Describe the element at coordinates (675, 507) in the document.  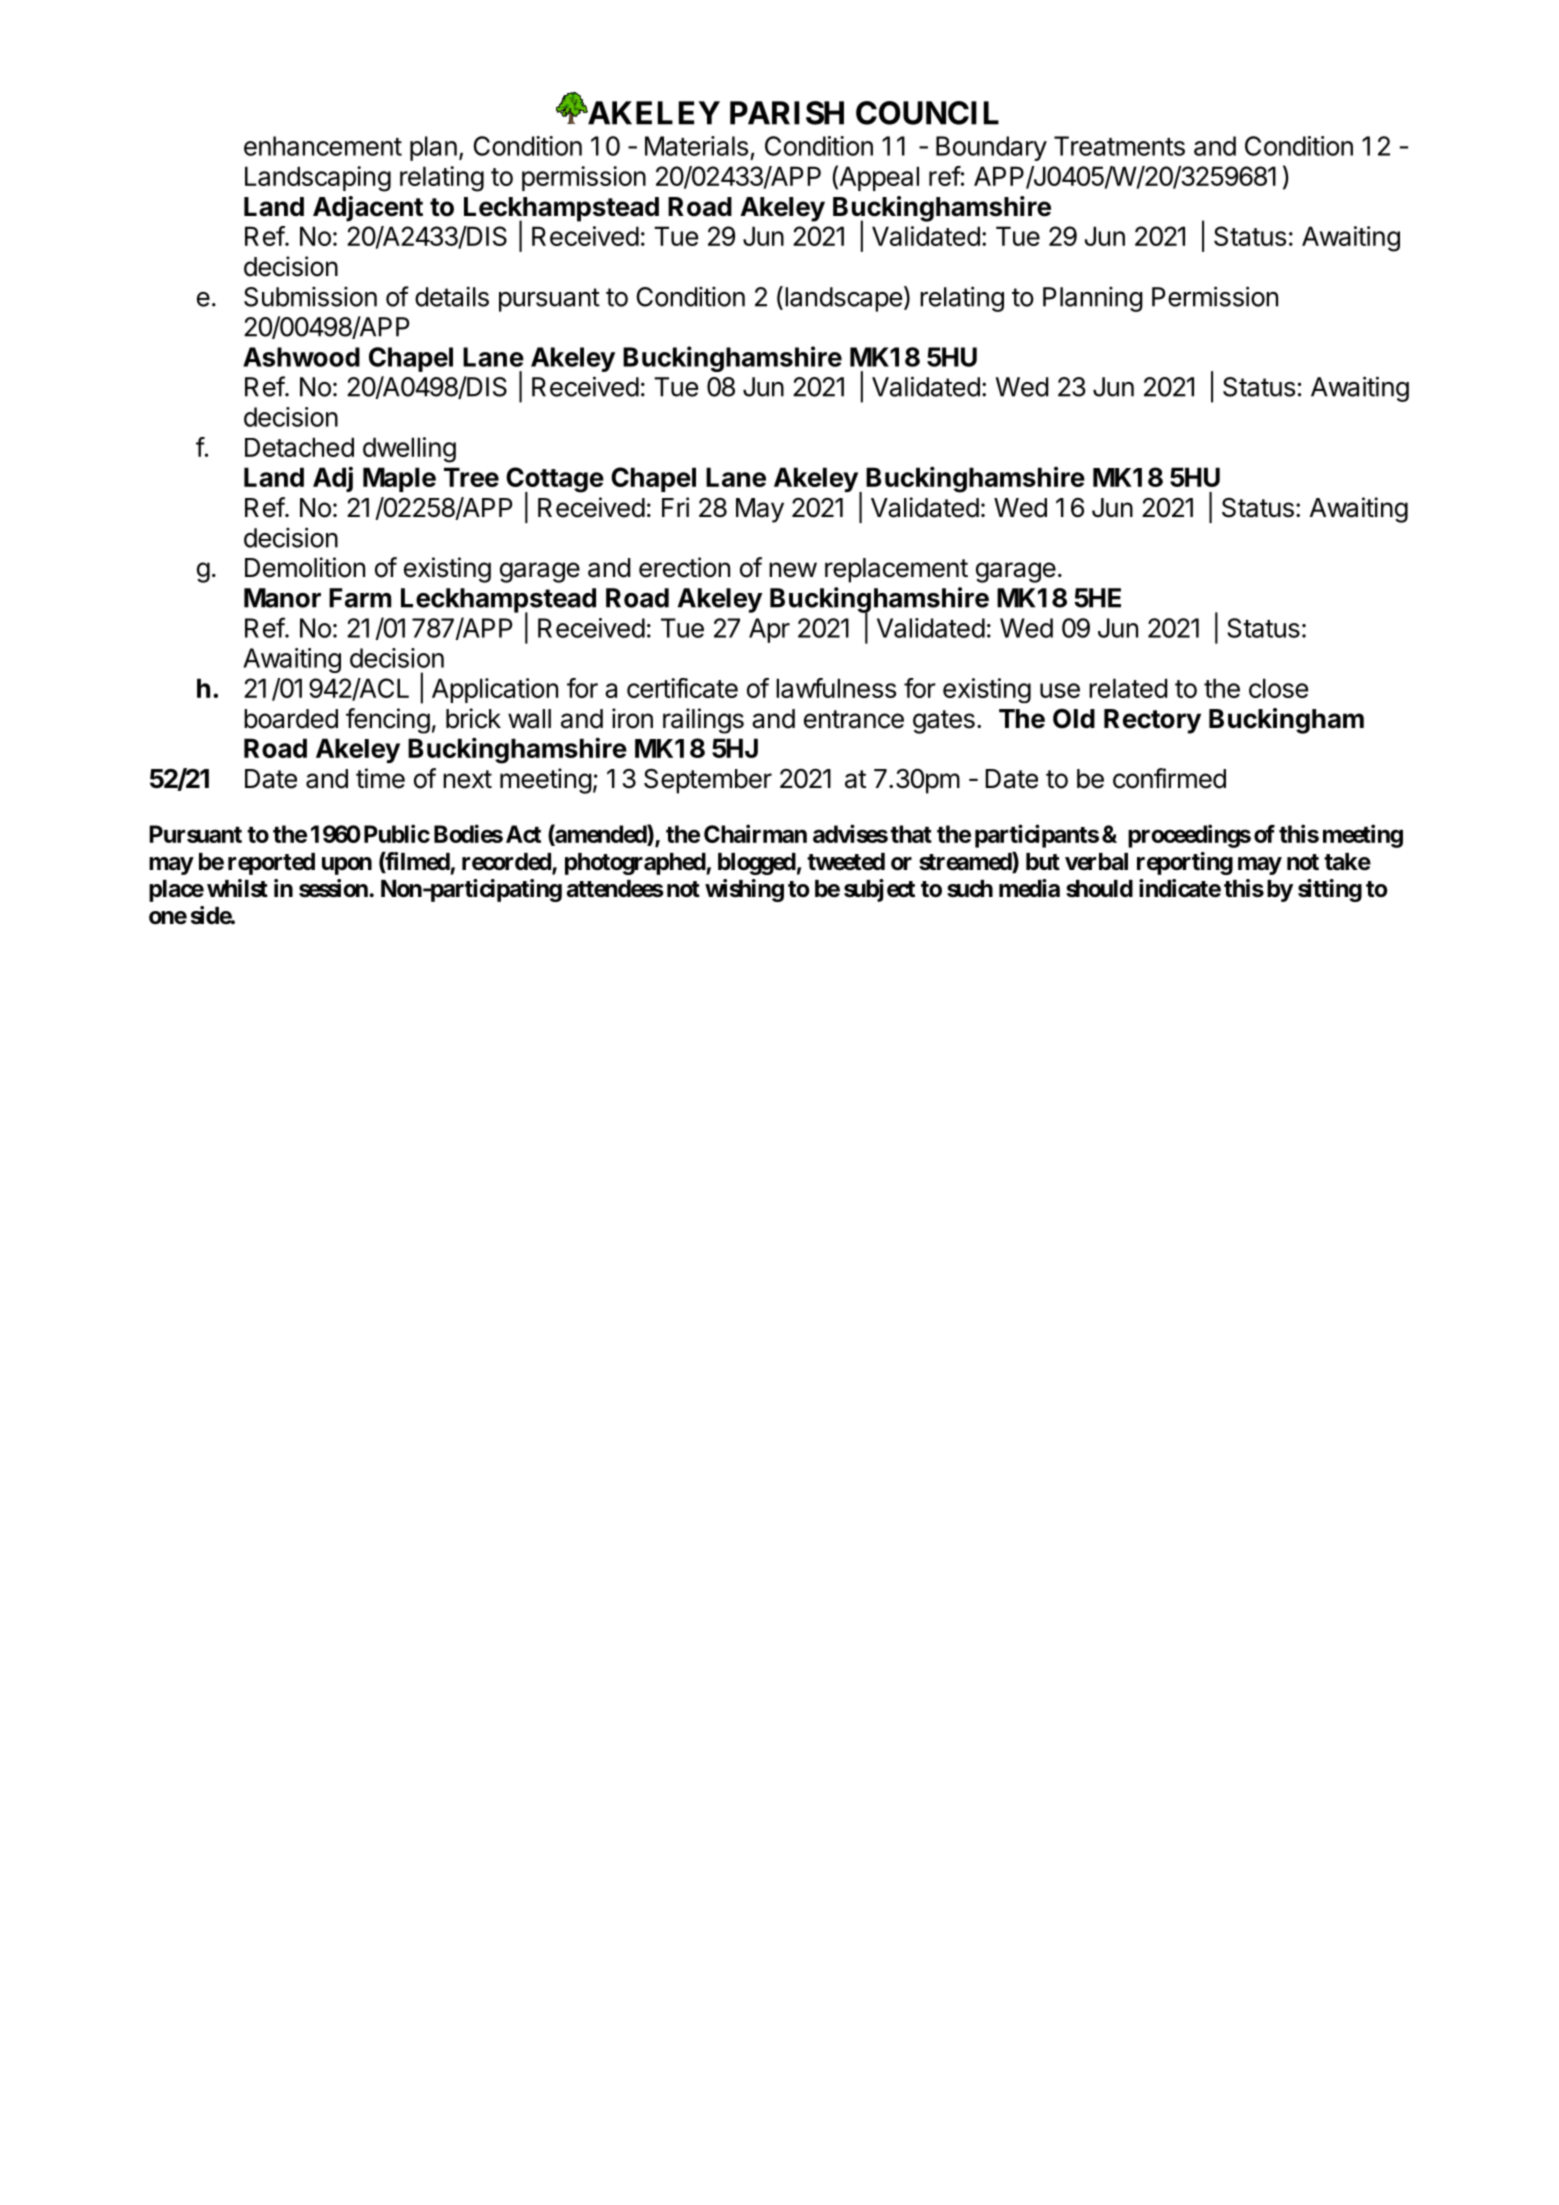
I see `Fri` at that location.
